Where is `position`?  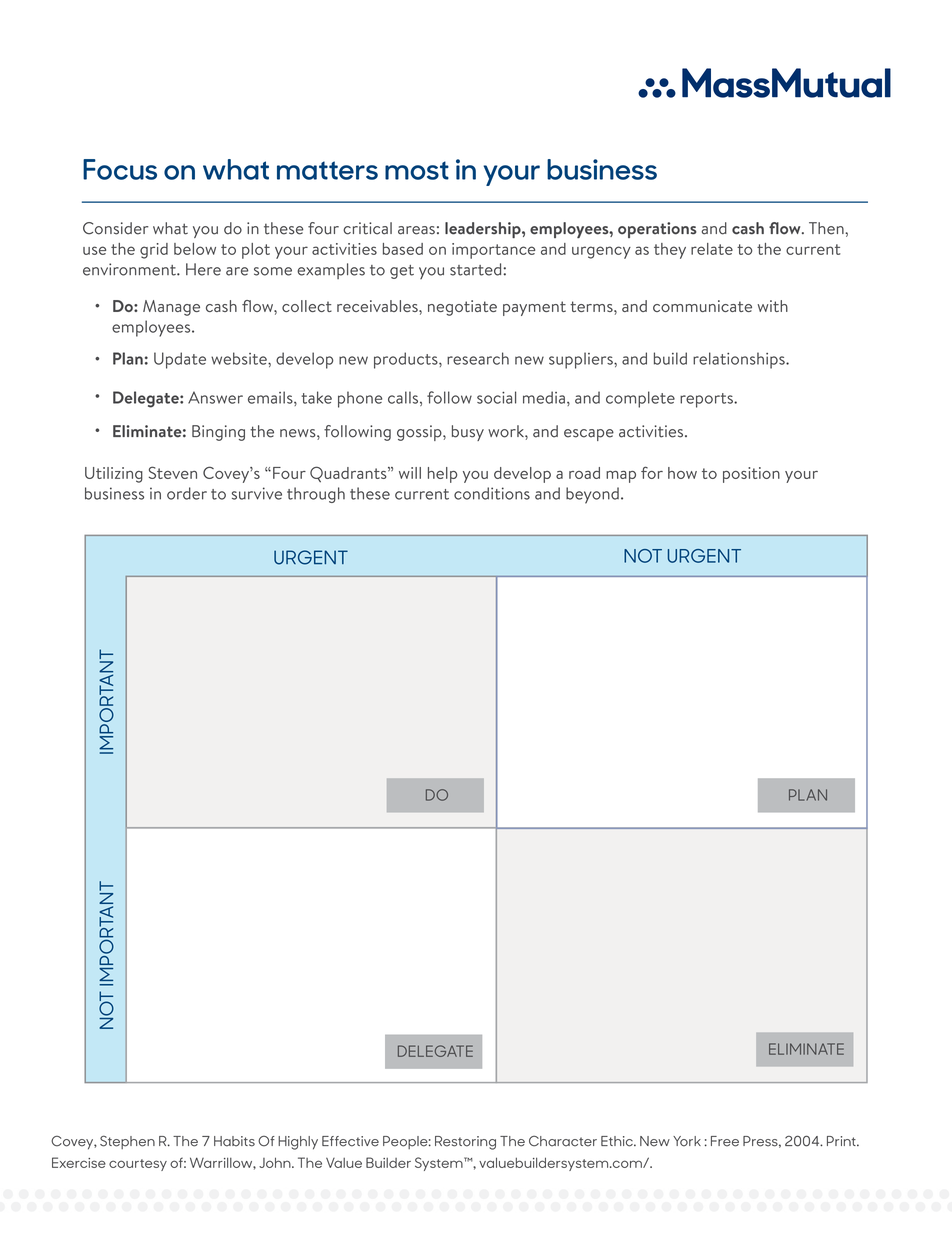 position is located at coordinates (751, 475).
